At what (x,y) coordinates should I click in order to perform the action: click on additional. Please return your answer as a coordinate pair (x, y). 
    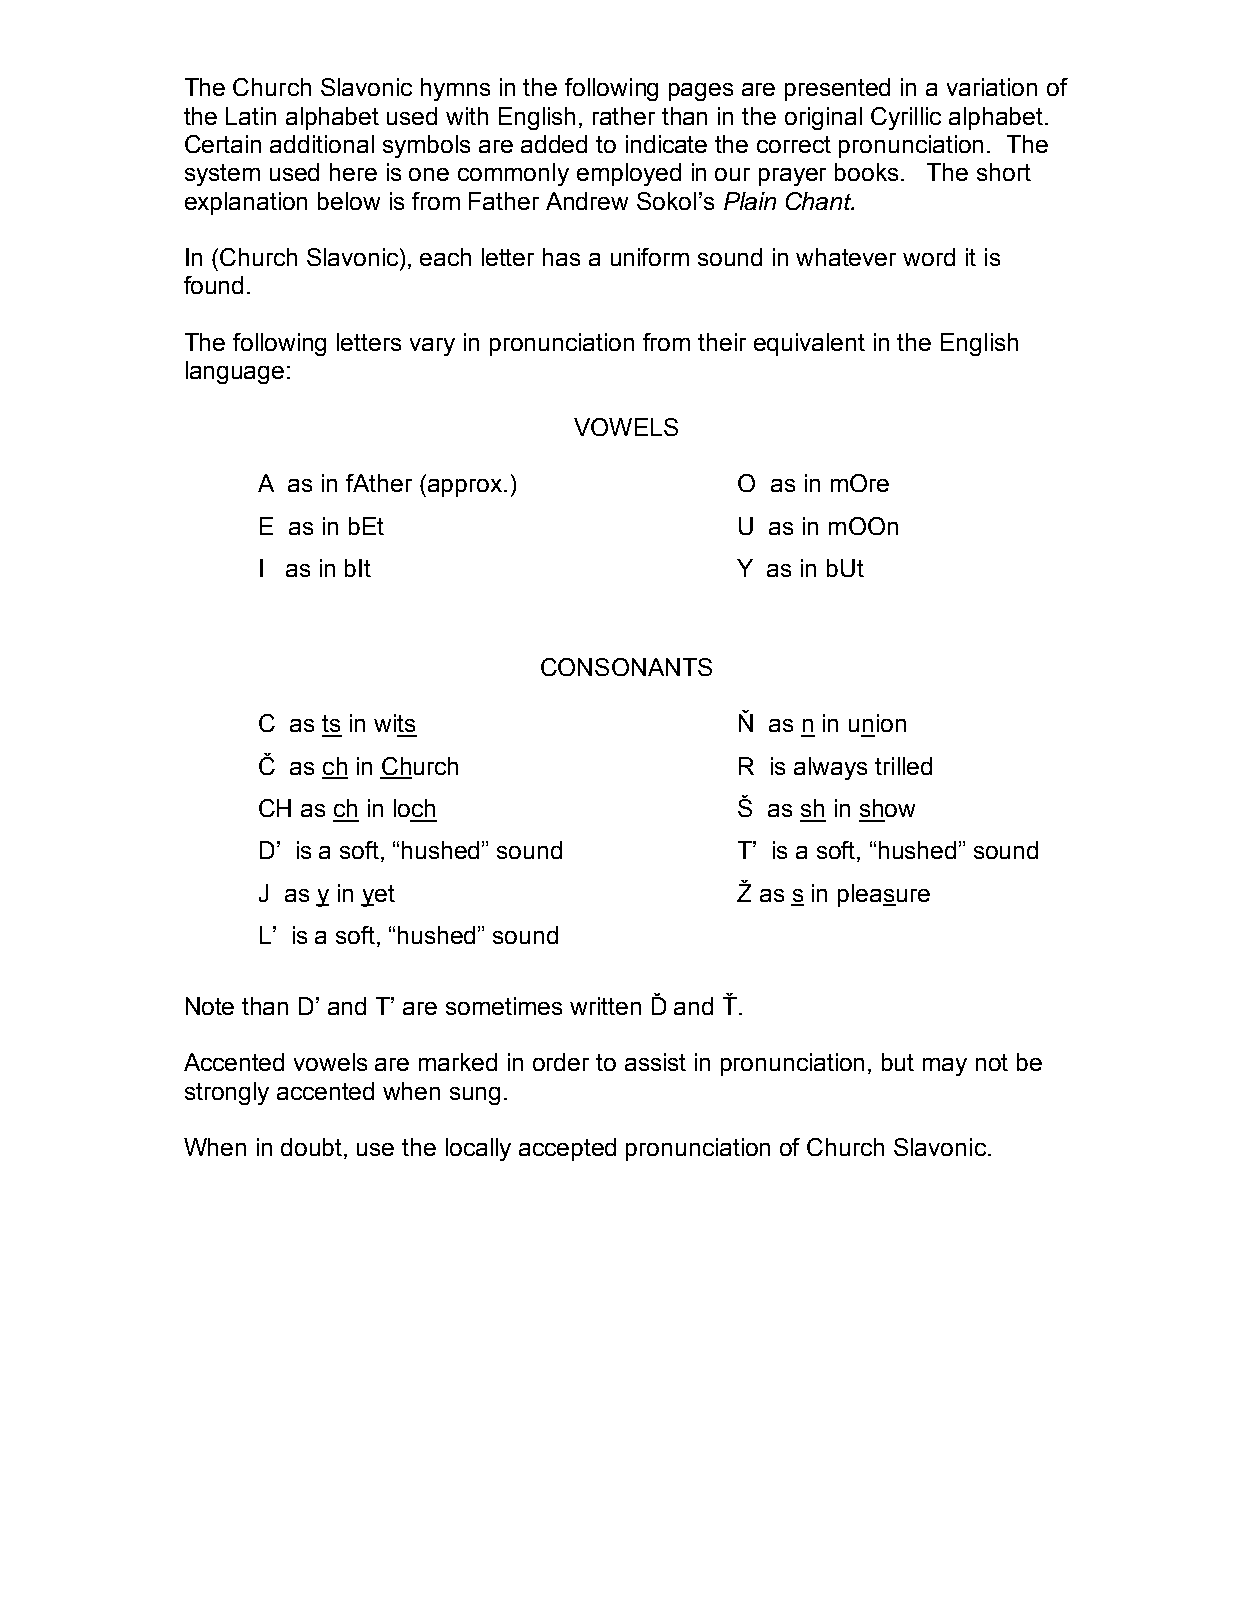
    Looking at the image, I should click on (322, 144).
